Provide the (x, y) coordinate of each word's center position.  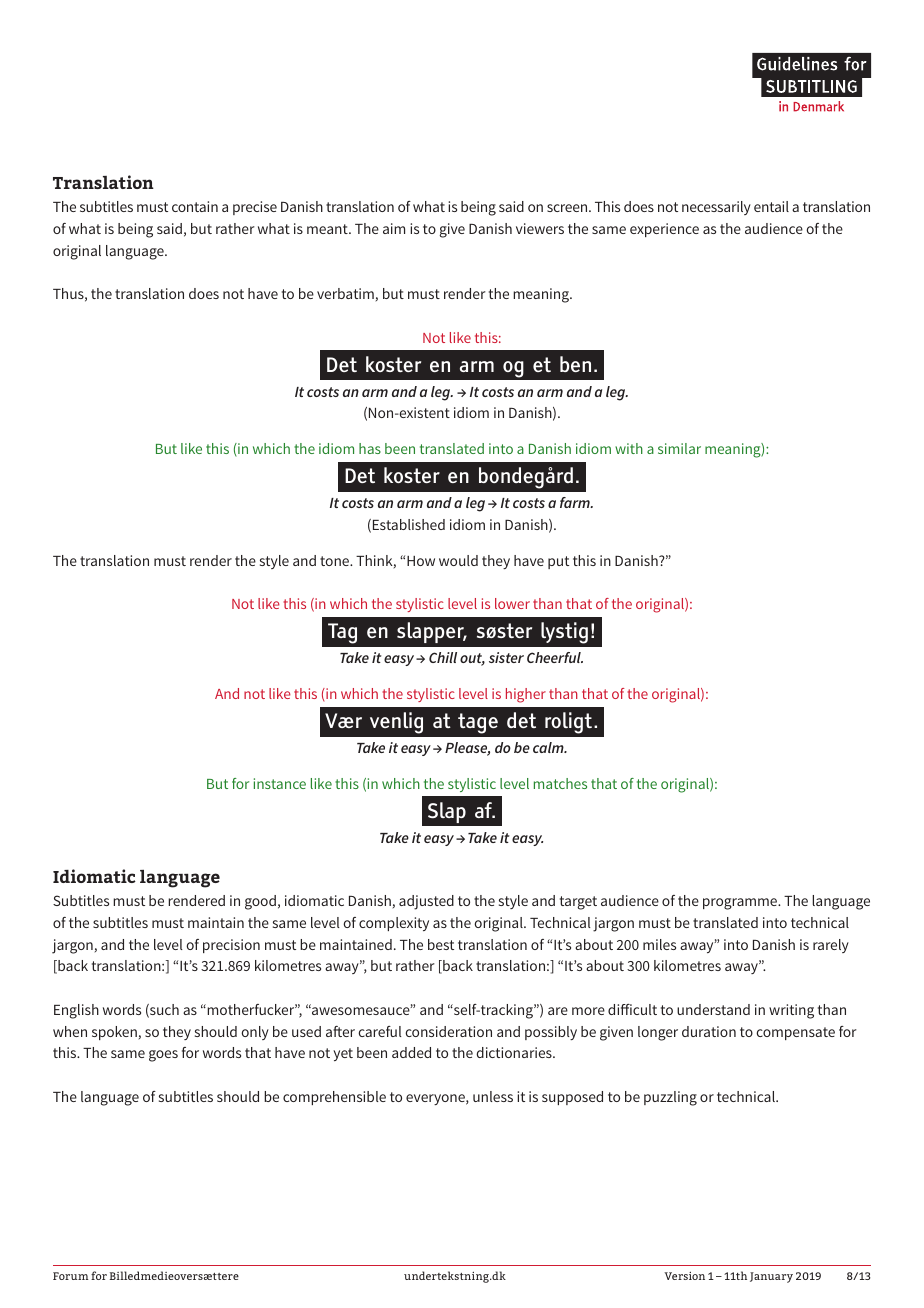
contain (195, 206)
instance (280, 783)
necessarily (716, 208)
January (771, 1277)
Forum (70, 1276)
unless (493, 1096)
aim (394, 228)
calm (549, 747)
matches (560, 783)
